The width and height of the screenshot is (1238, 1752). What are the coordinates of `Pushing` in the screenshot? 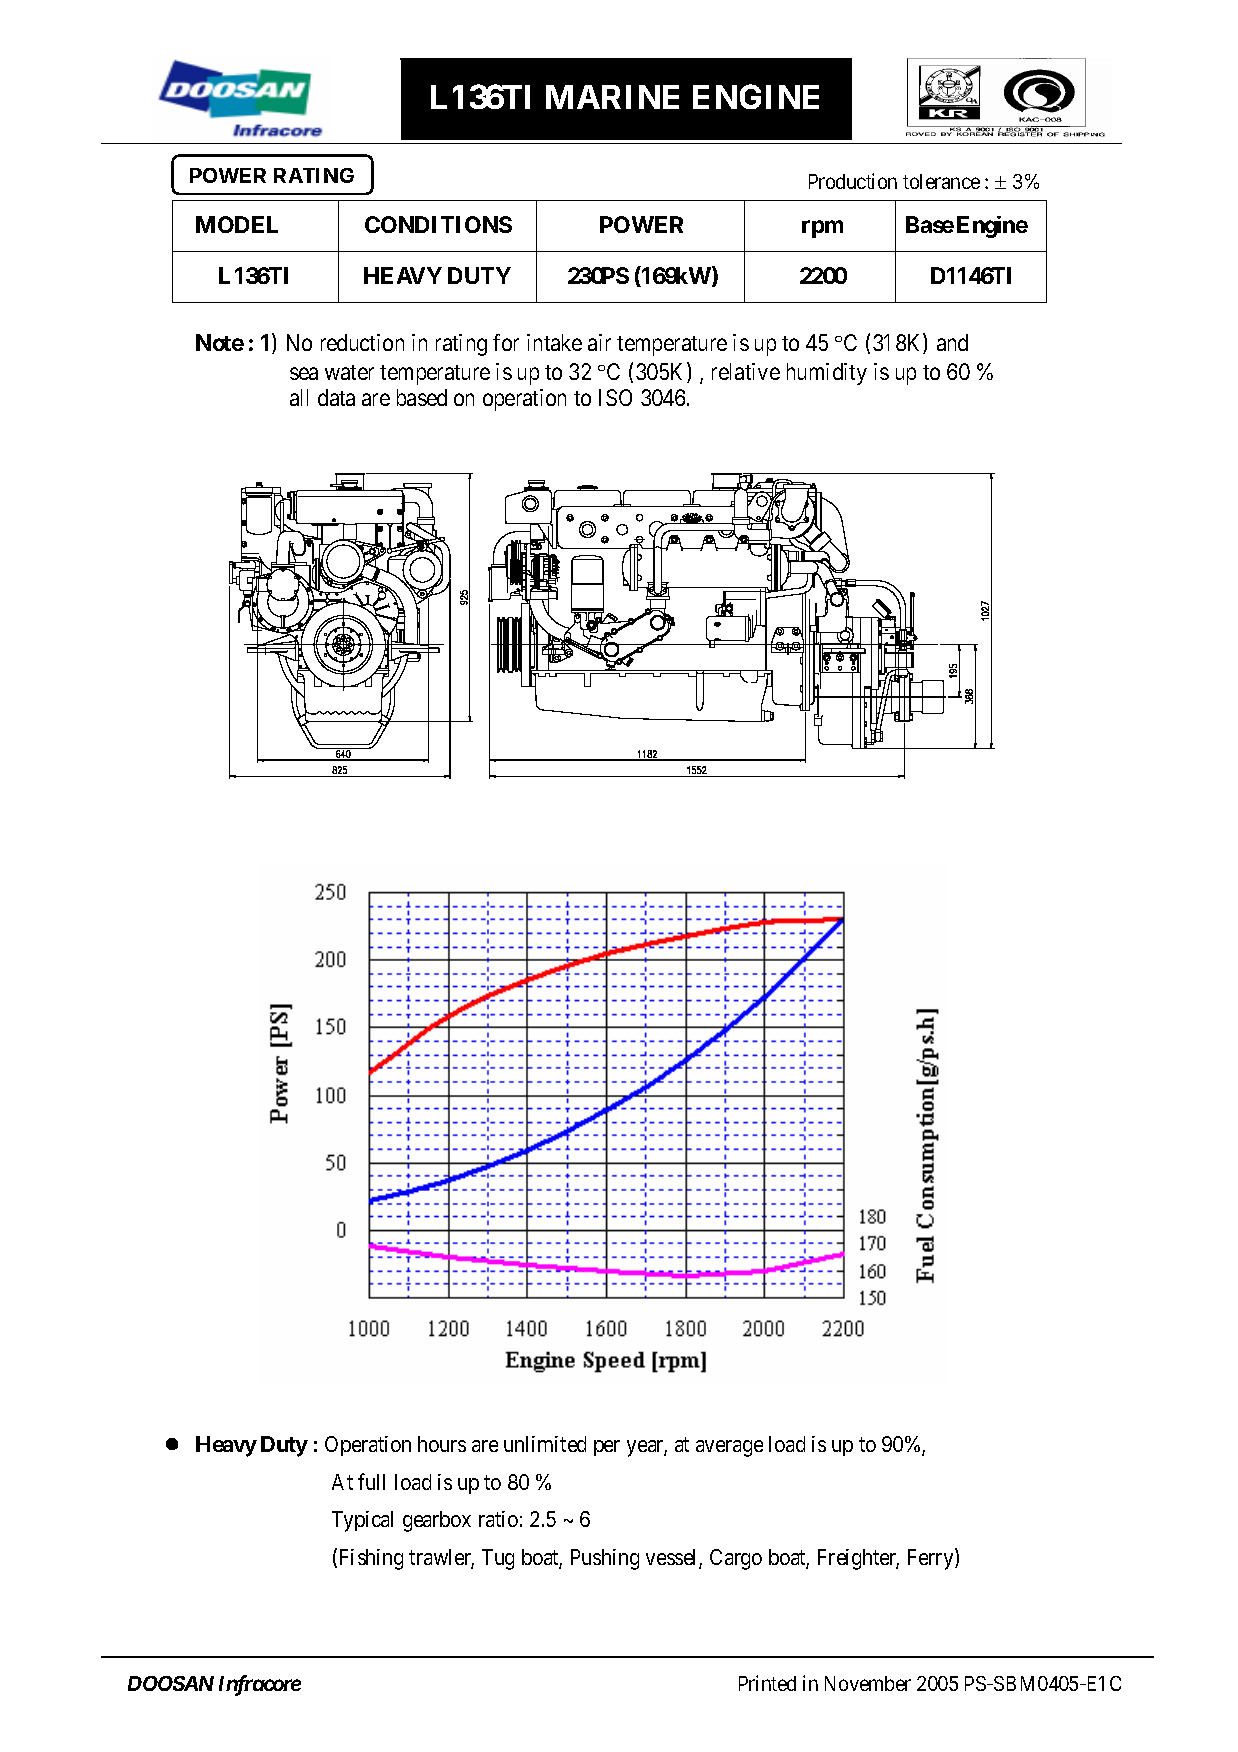 It's located at (605, 1559).
